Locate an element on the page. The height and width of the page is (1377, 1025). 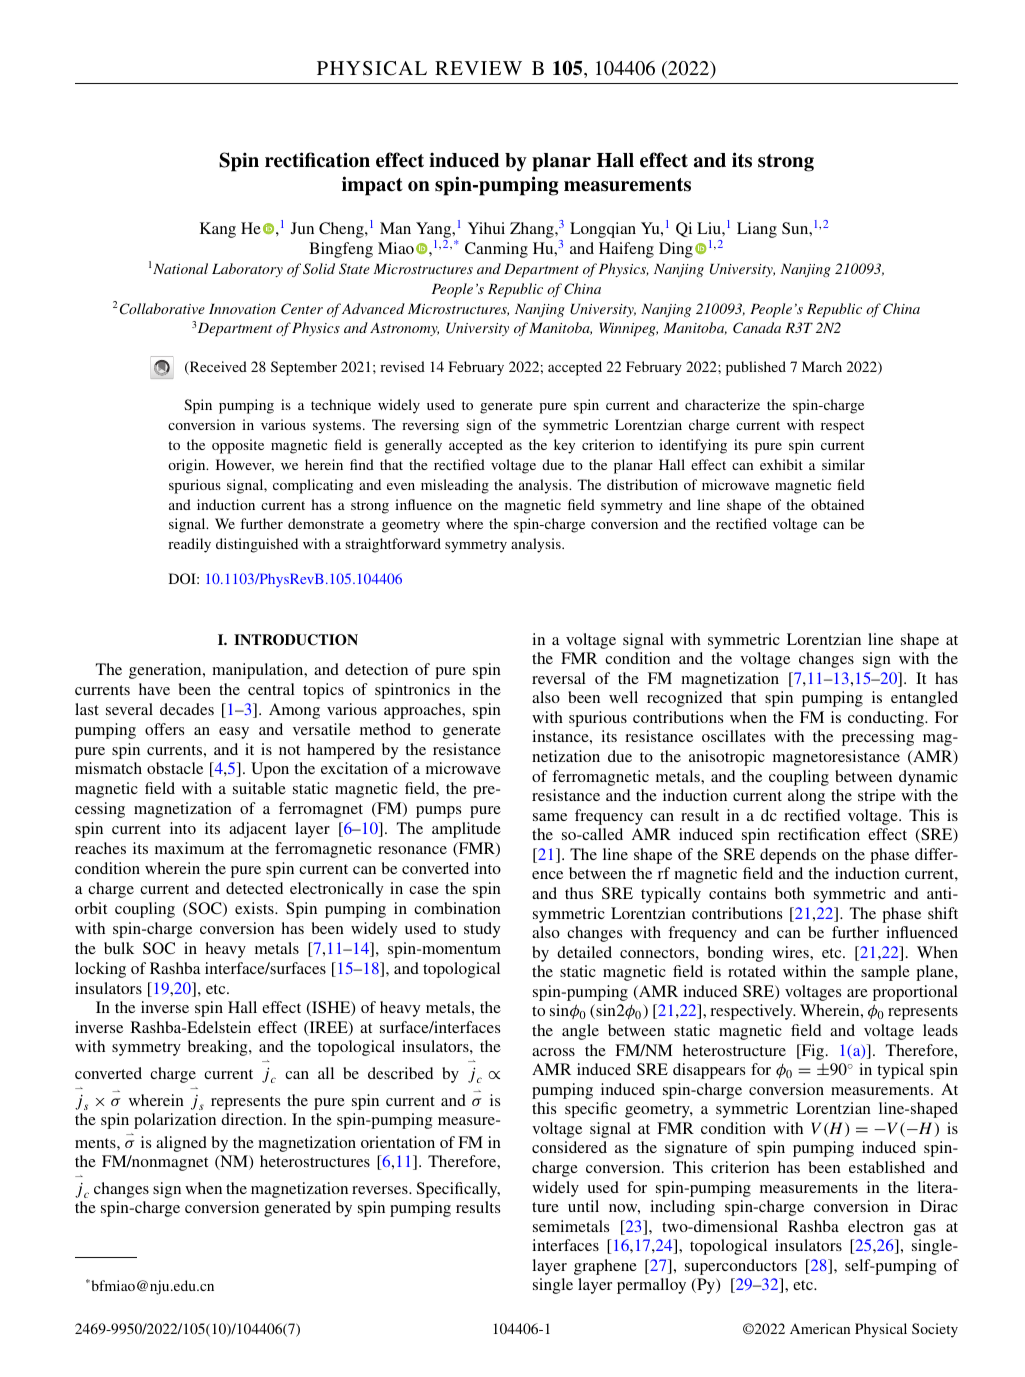
aligned is located at coordinates (181, 1144).
